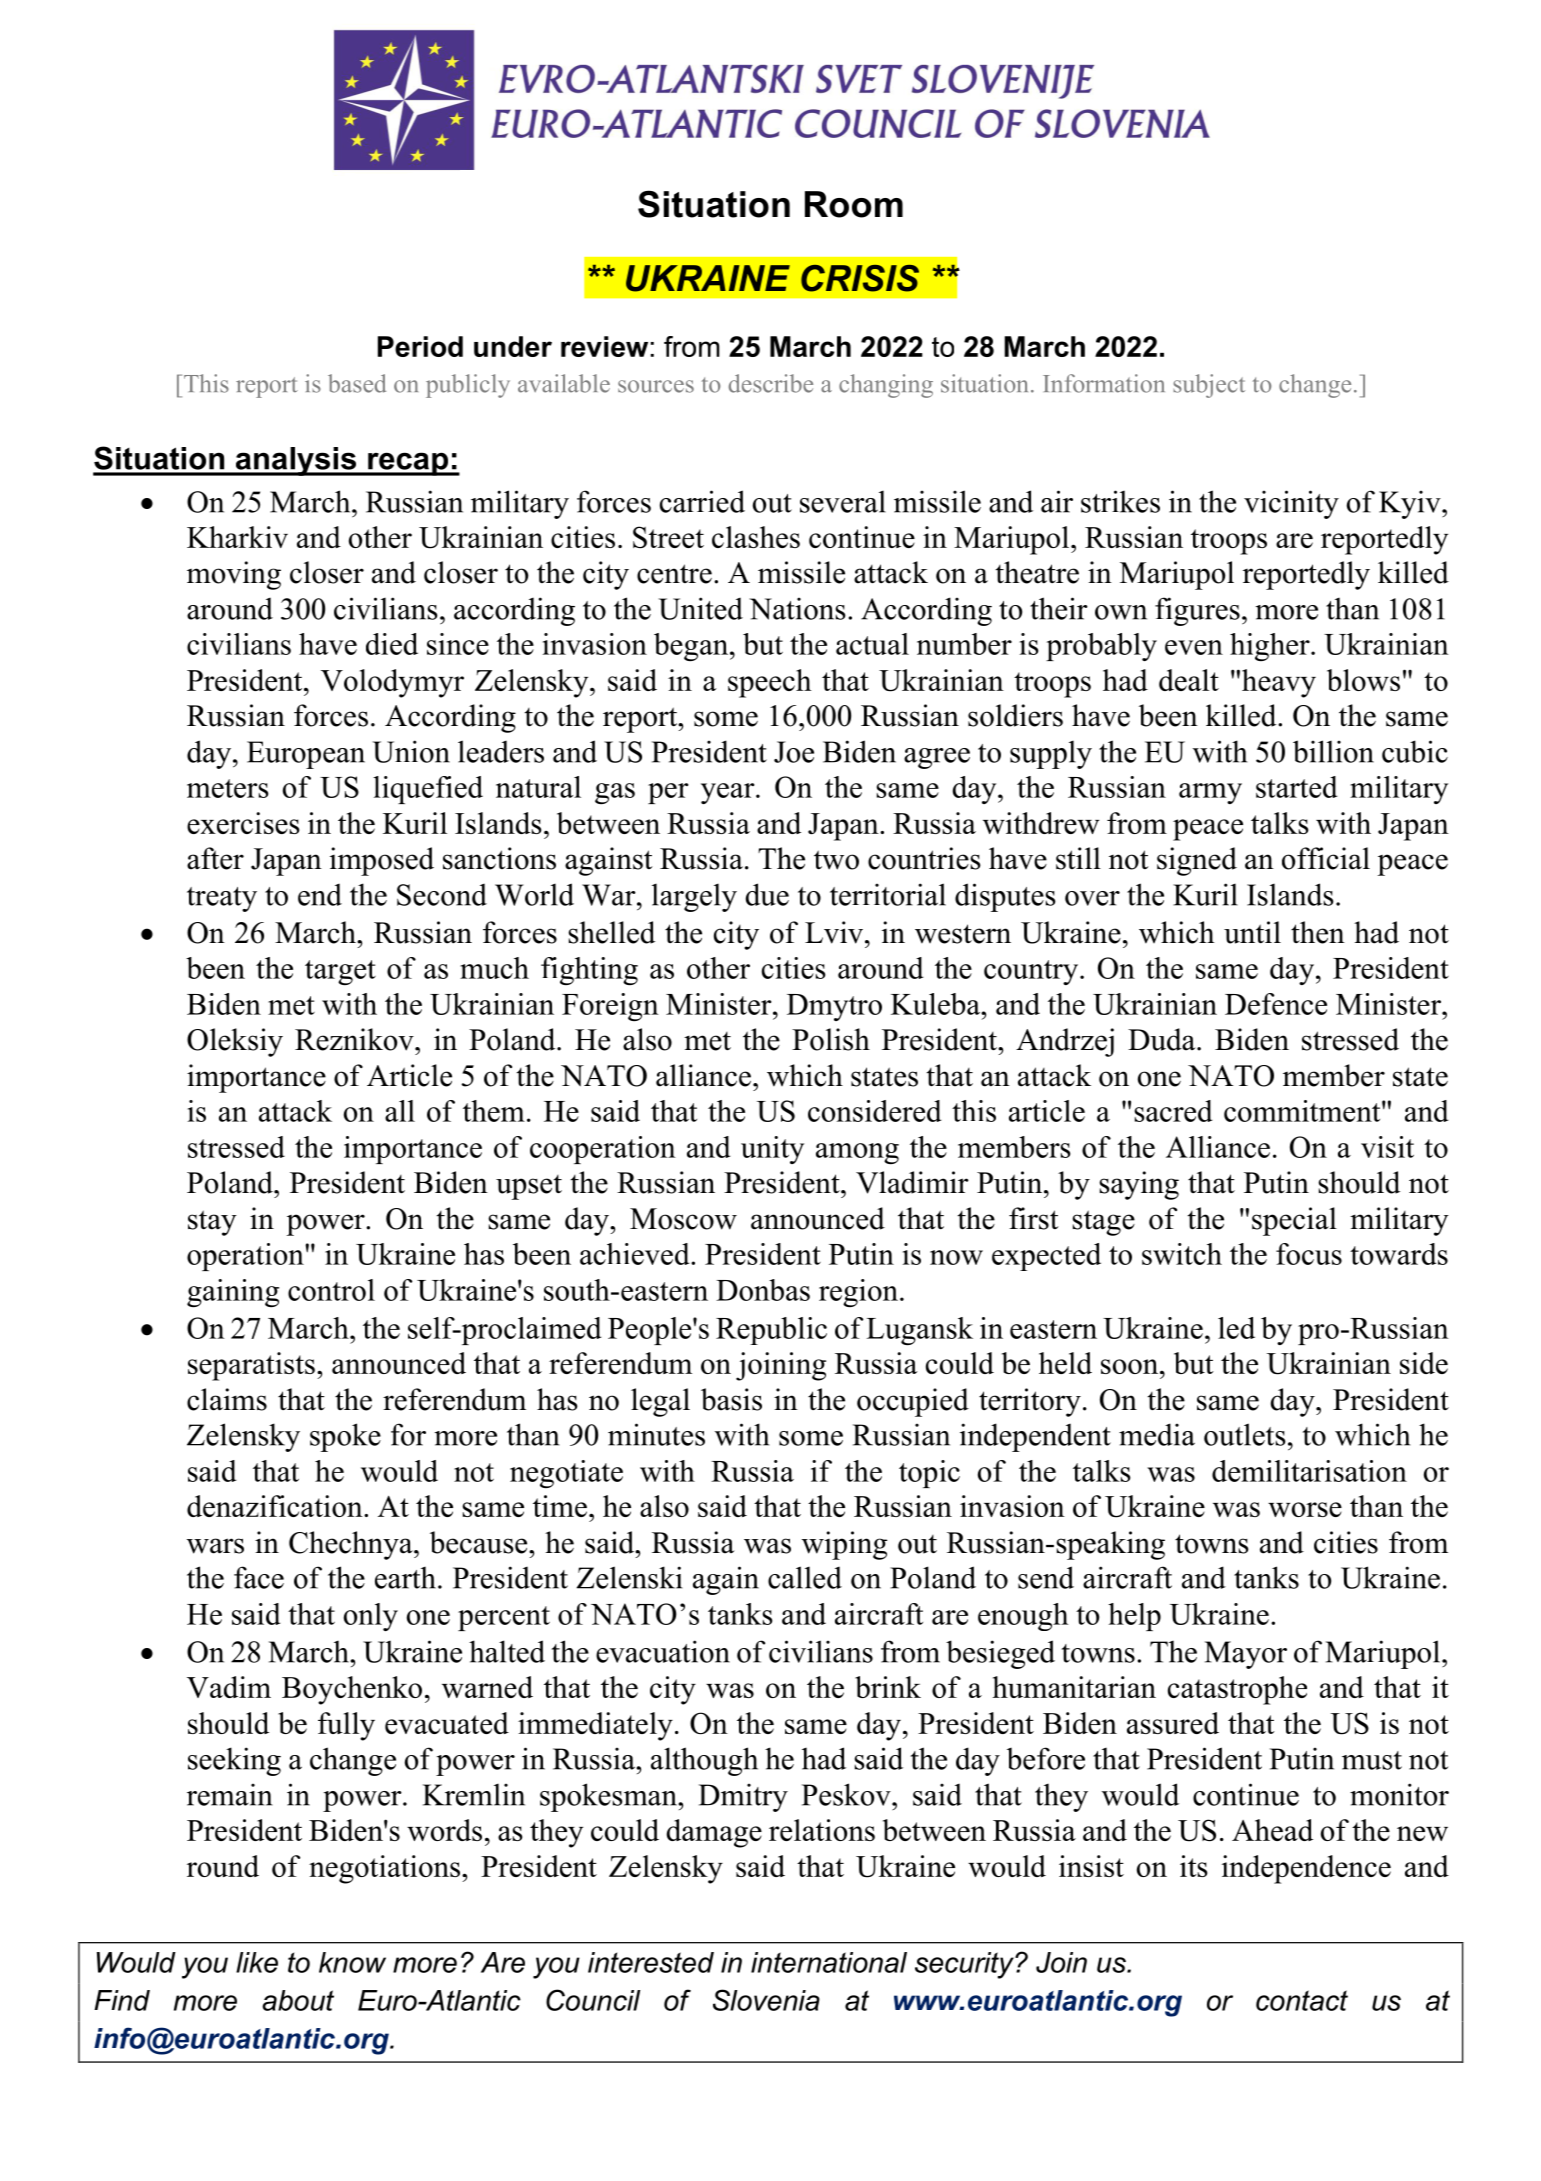  What do you see at coordinates (251, 1366) in the screenshot?
I see `separatists` at bounding box center [251, 1366].
